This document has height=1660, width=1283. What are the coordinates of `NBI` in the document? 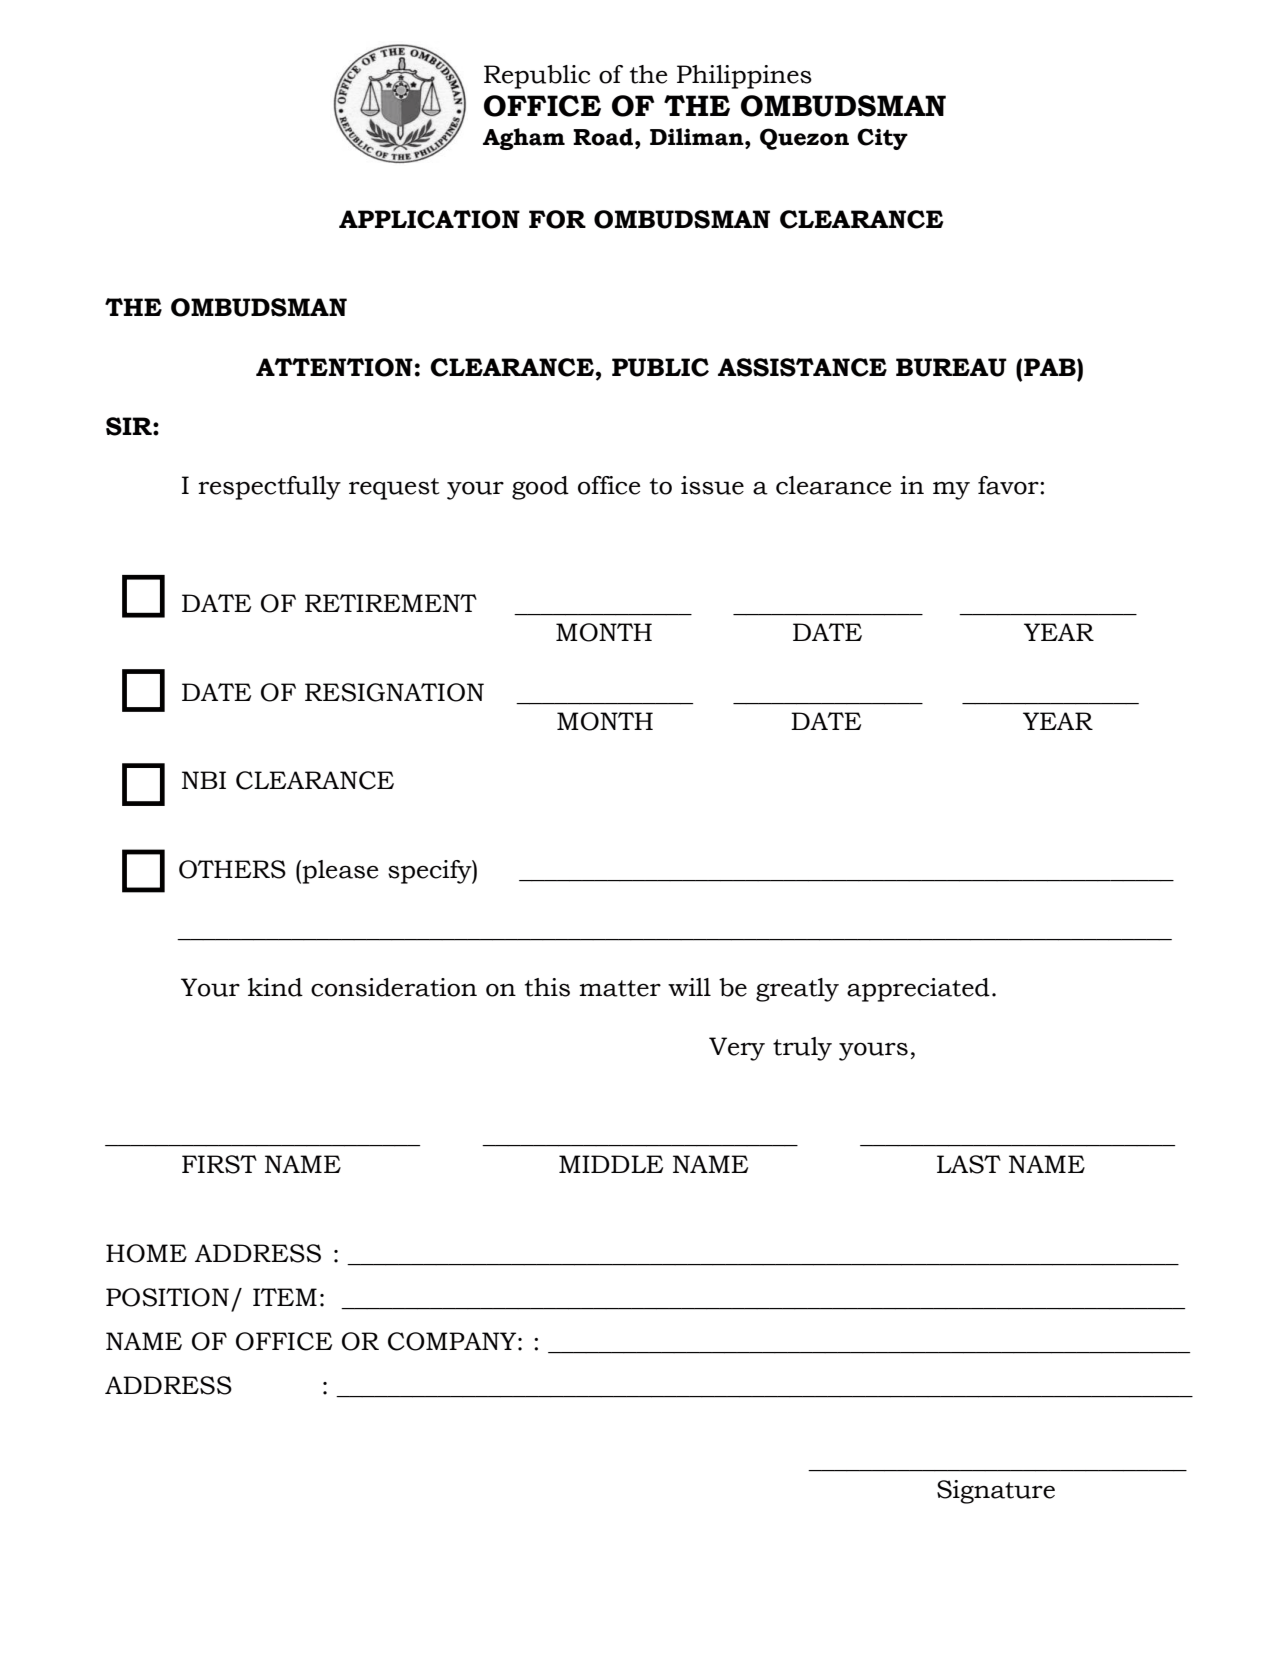 It's located at (204, 780).
